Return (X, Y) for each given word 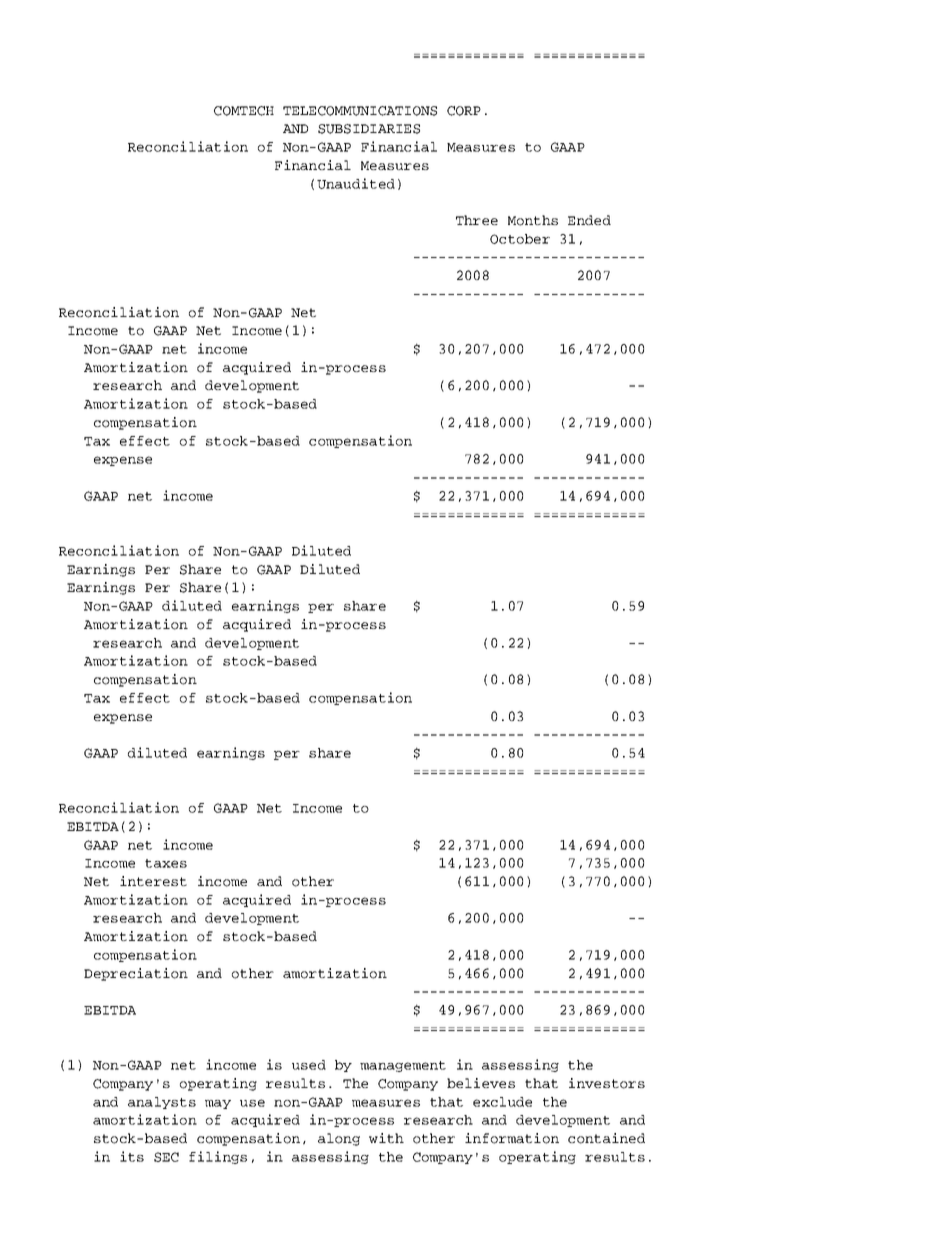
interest (153, 881)
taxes (166, 863)
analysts (162, 1103)
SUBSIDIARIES (369, 129)
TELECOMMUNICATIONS (360, 111)
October (520, 239)
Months (533, 220)
